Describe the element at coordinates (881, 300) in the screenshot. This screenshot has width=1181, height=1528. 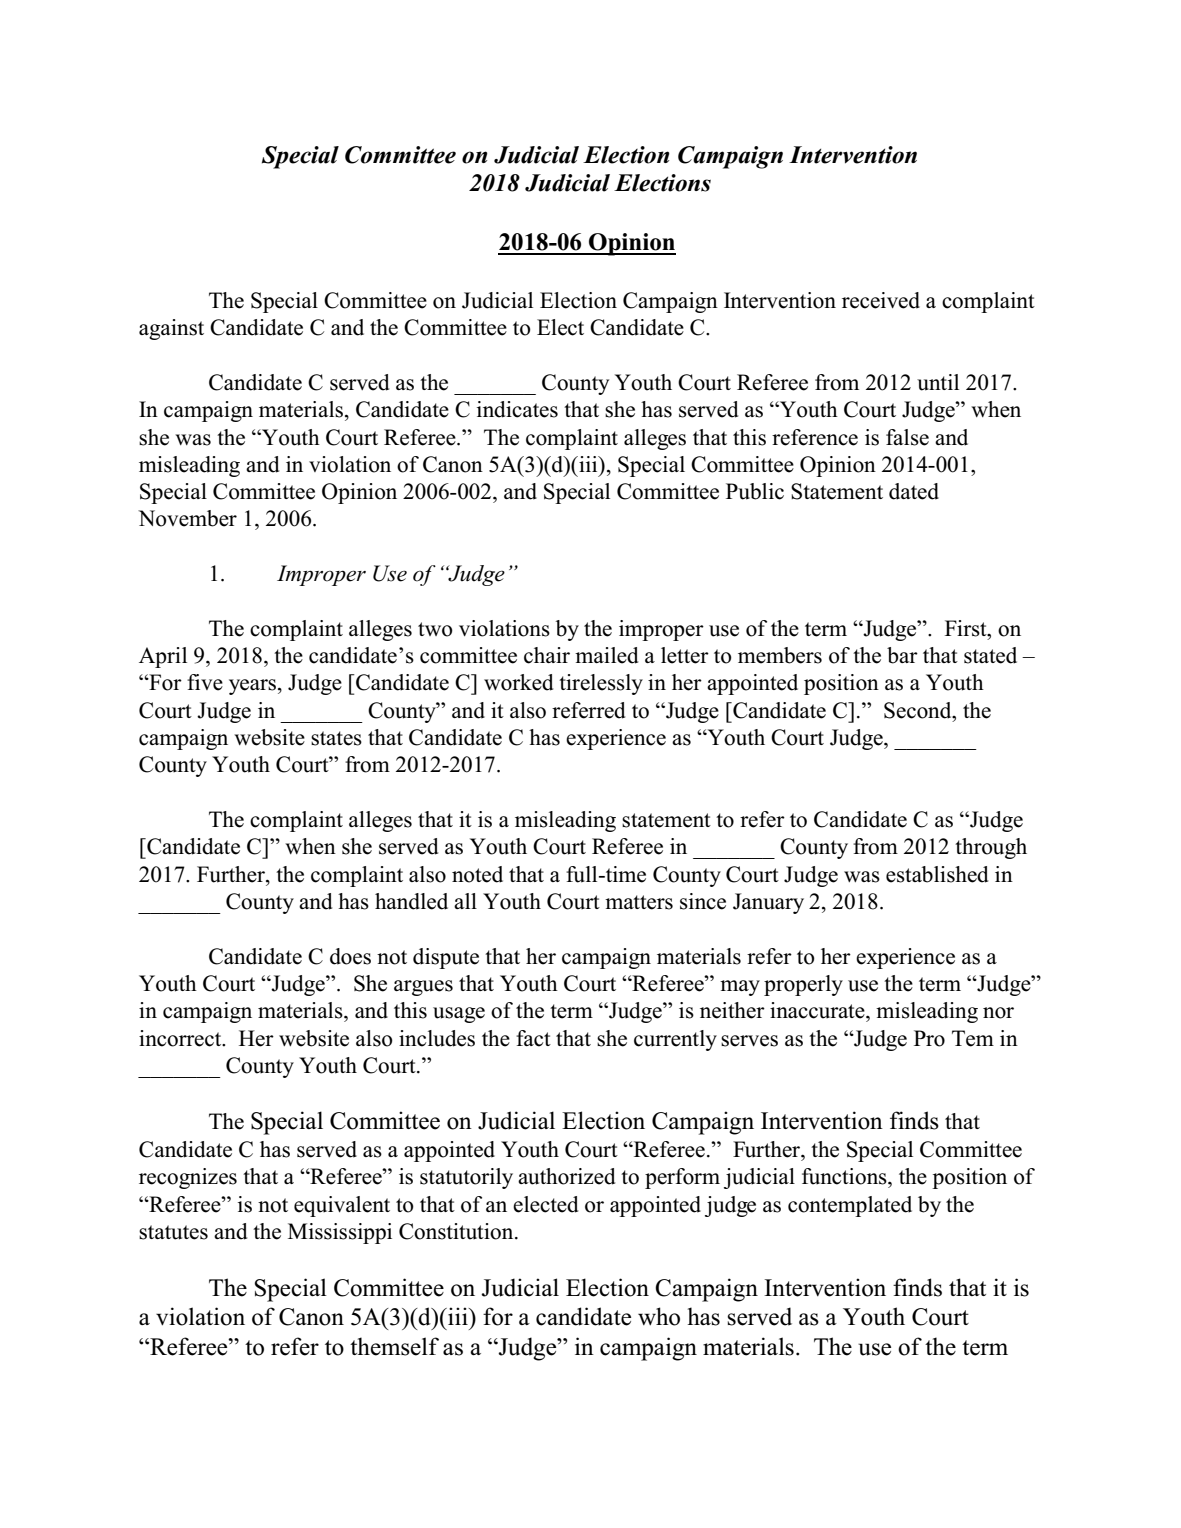
I see `received` at that location.
